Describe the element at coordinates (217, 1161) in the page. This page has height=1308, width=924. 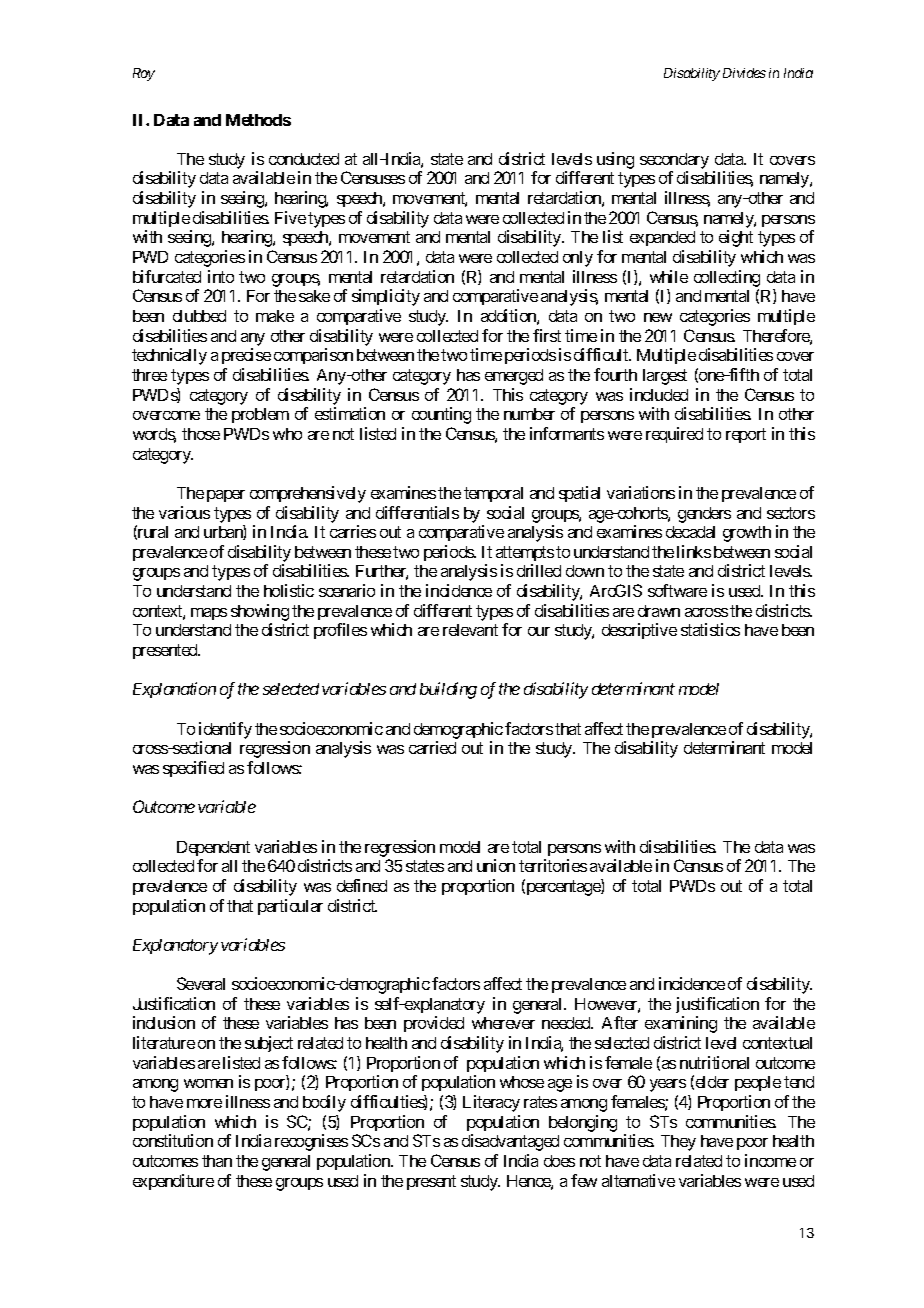
I see `than` at that location.
